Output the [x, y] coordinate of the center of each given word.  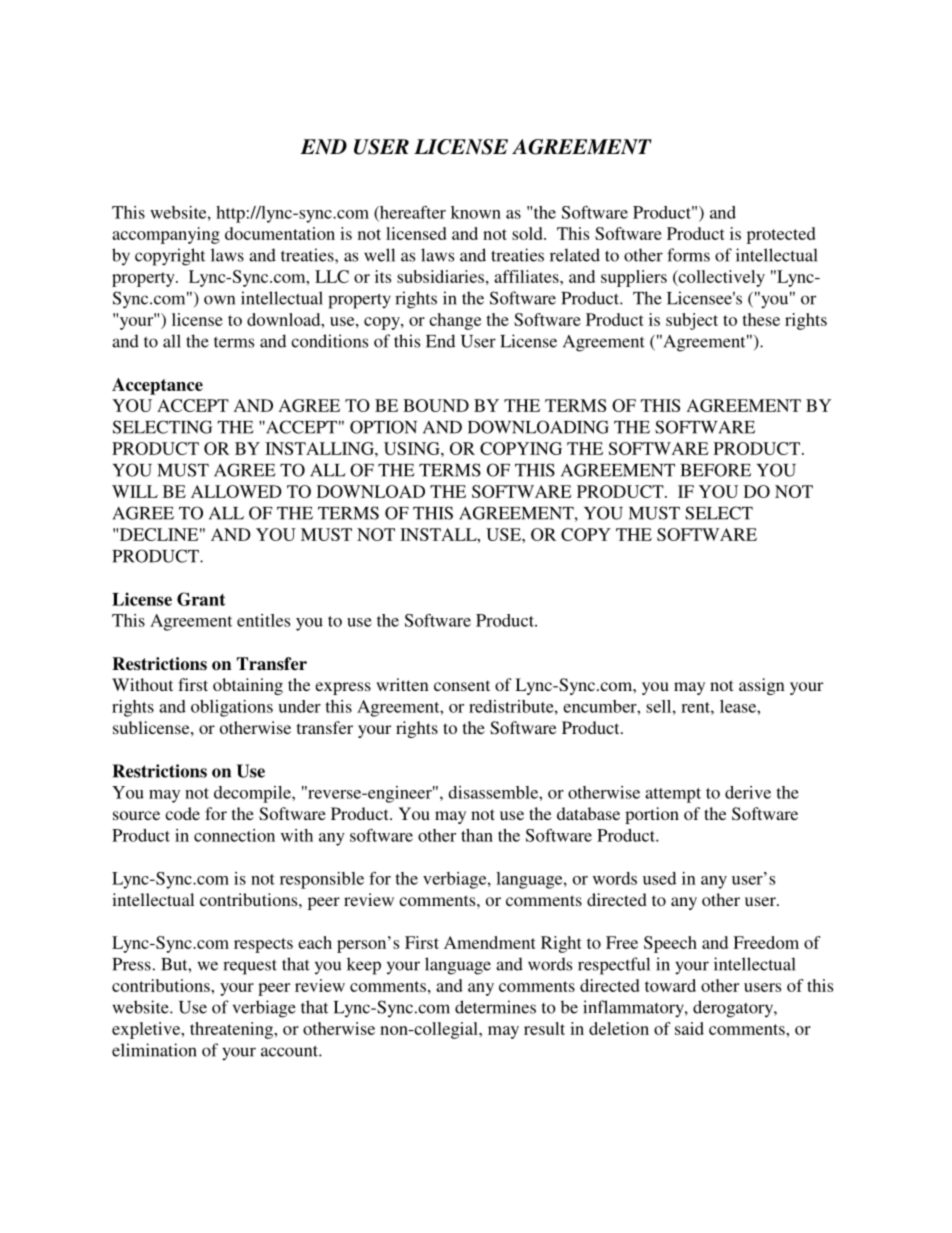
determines [495, 1007]
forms [688, 255]
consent [462, 685]
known [476, 212]
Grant [201, 599]
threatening [233, 1030]
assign [762, 686]
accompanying [166, 235]
